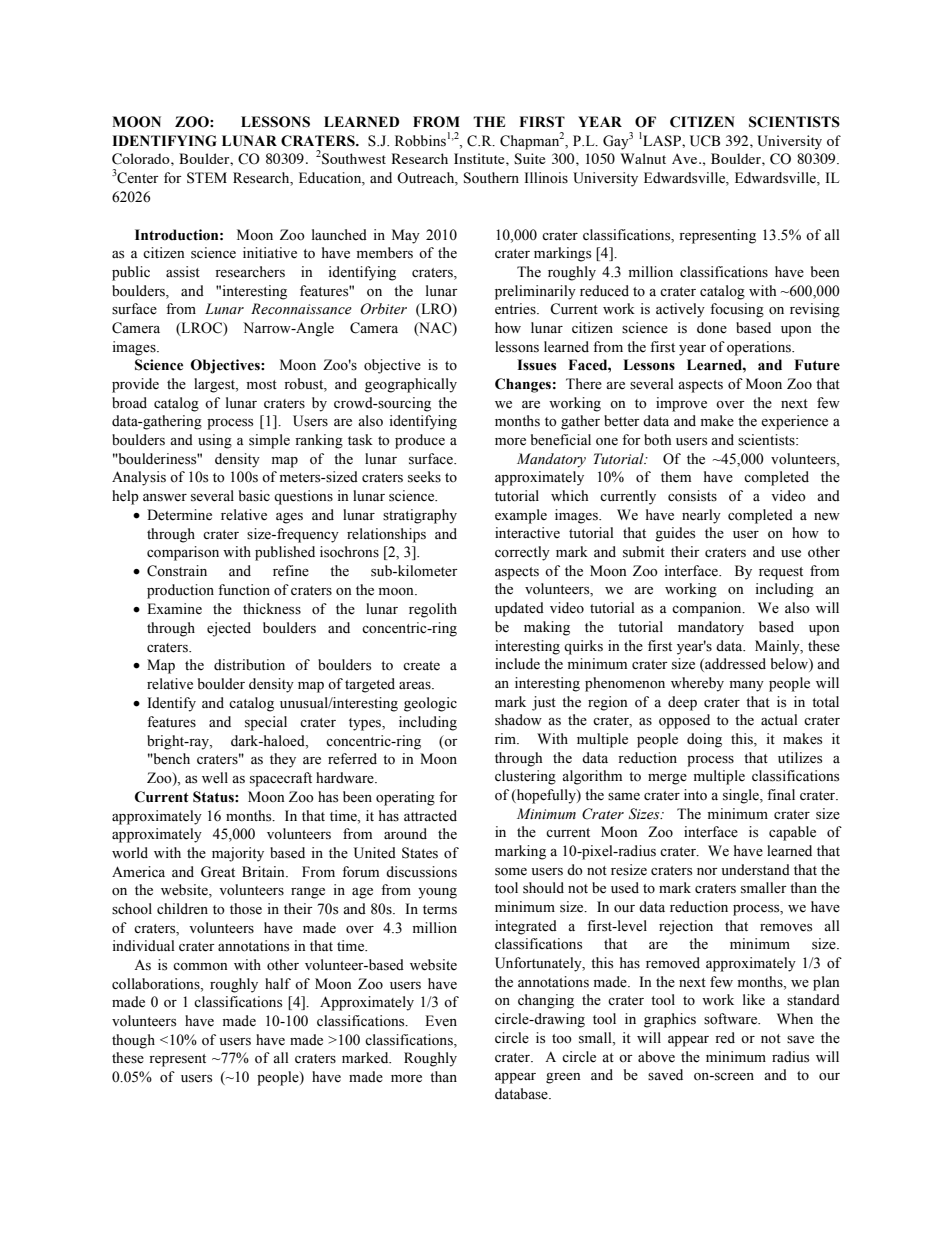 The image size is (952, 1233). What do you see at coordinates (254, 496) in the screenshot?
I see `basic` at bounding box center [254, 496].
